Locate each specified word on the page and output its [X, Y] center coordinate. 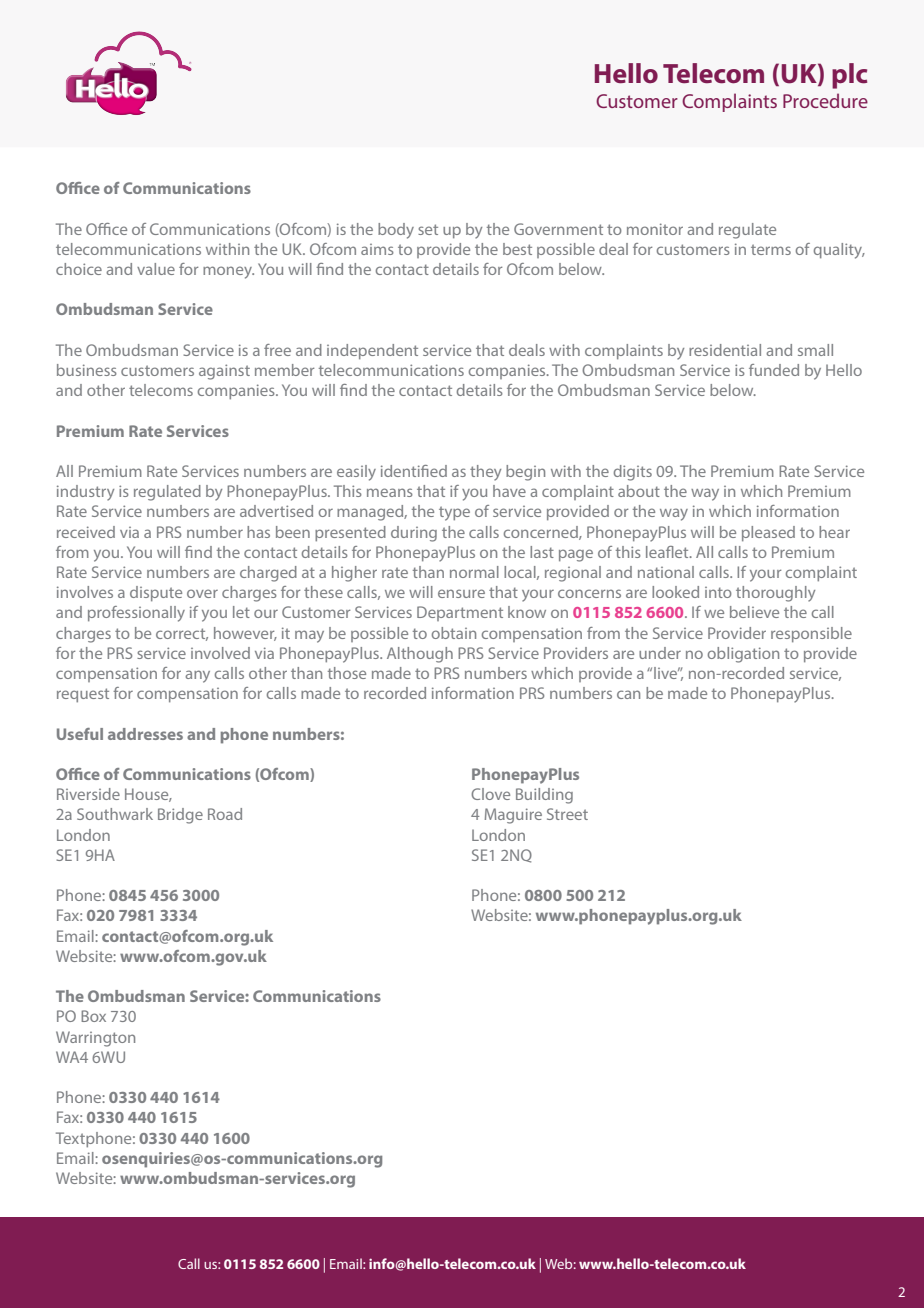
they [485, 473]
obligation [743, 655]
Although [420, 655]
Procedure [825, 100]
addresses [145, 734]
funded [774, 370]
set [428, 229]
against [224, 372]
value [156, 269]
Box [93, 1016]
